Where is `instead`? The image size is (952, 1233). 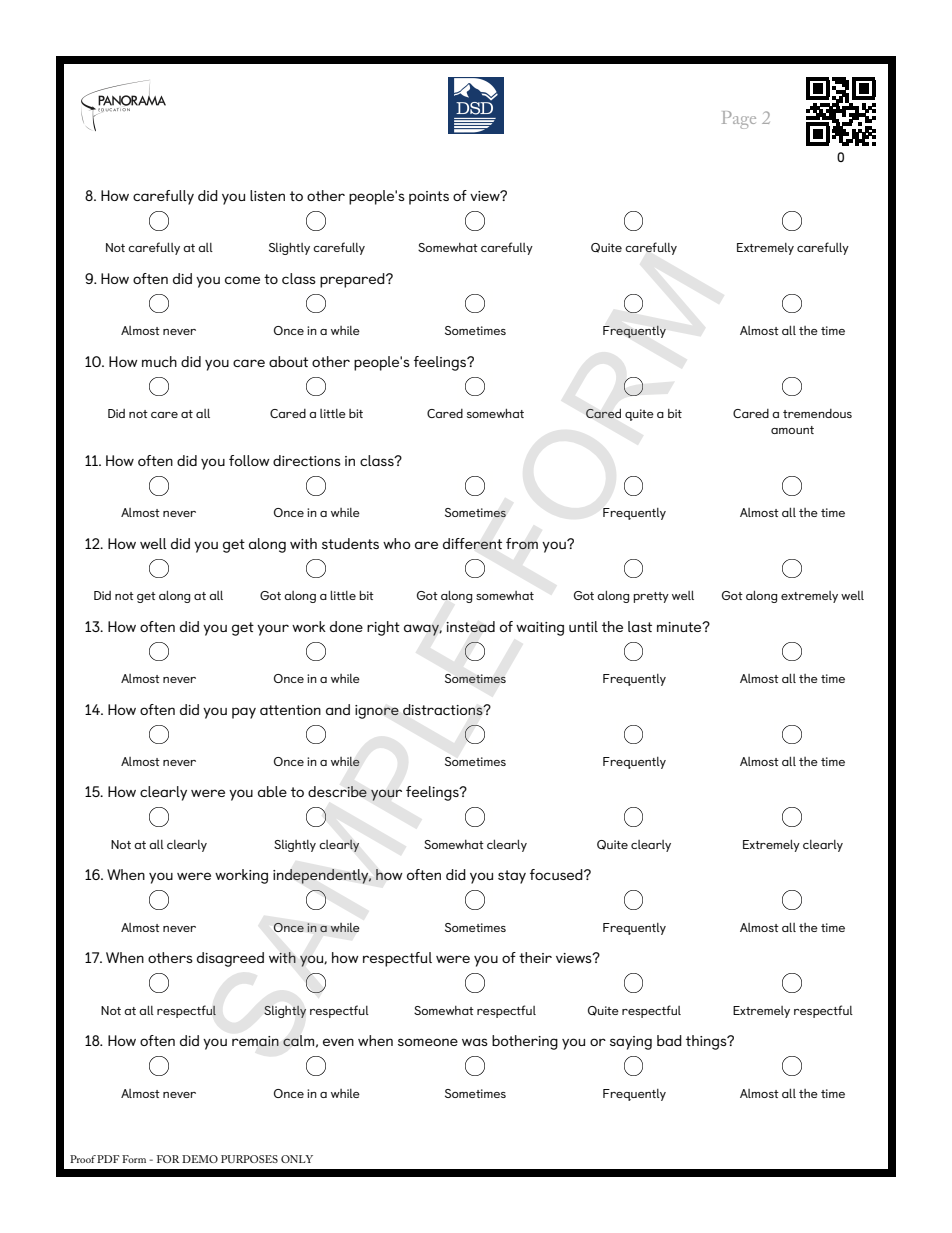 instead is located at coordinates (470, 627).
